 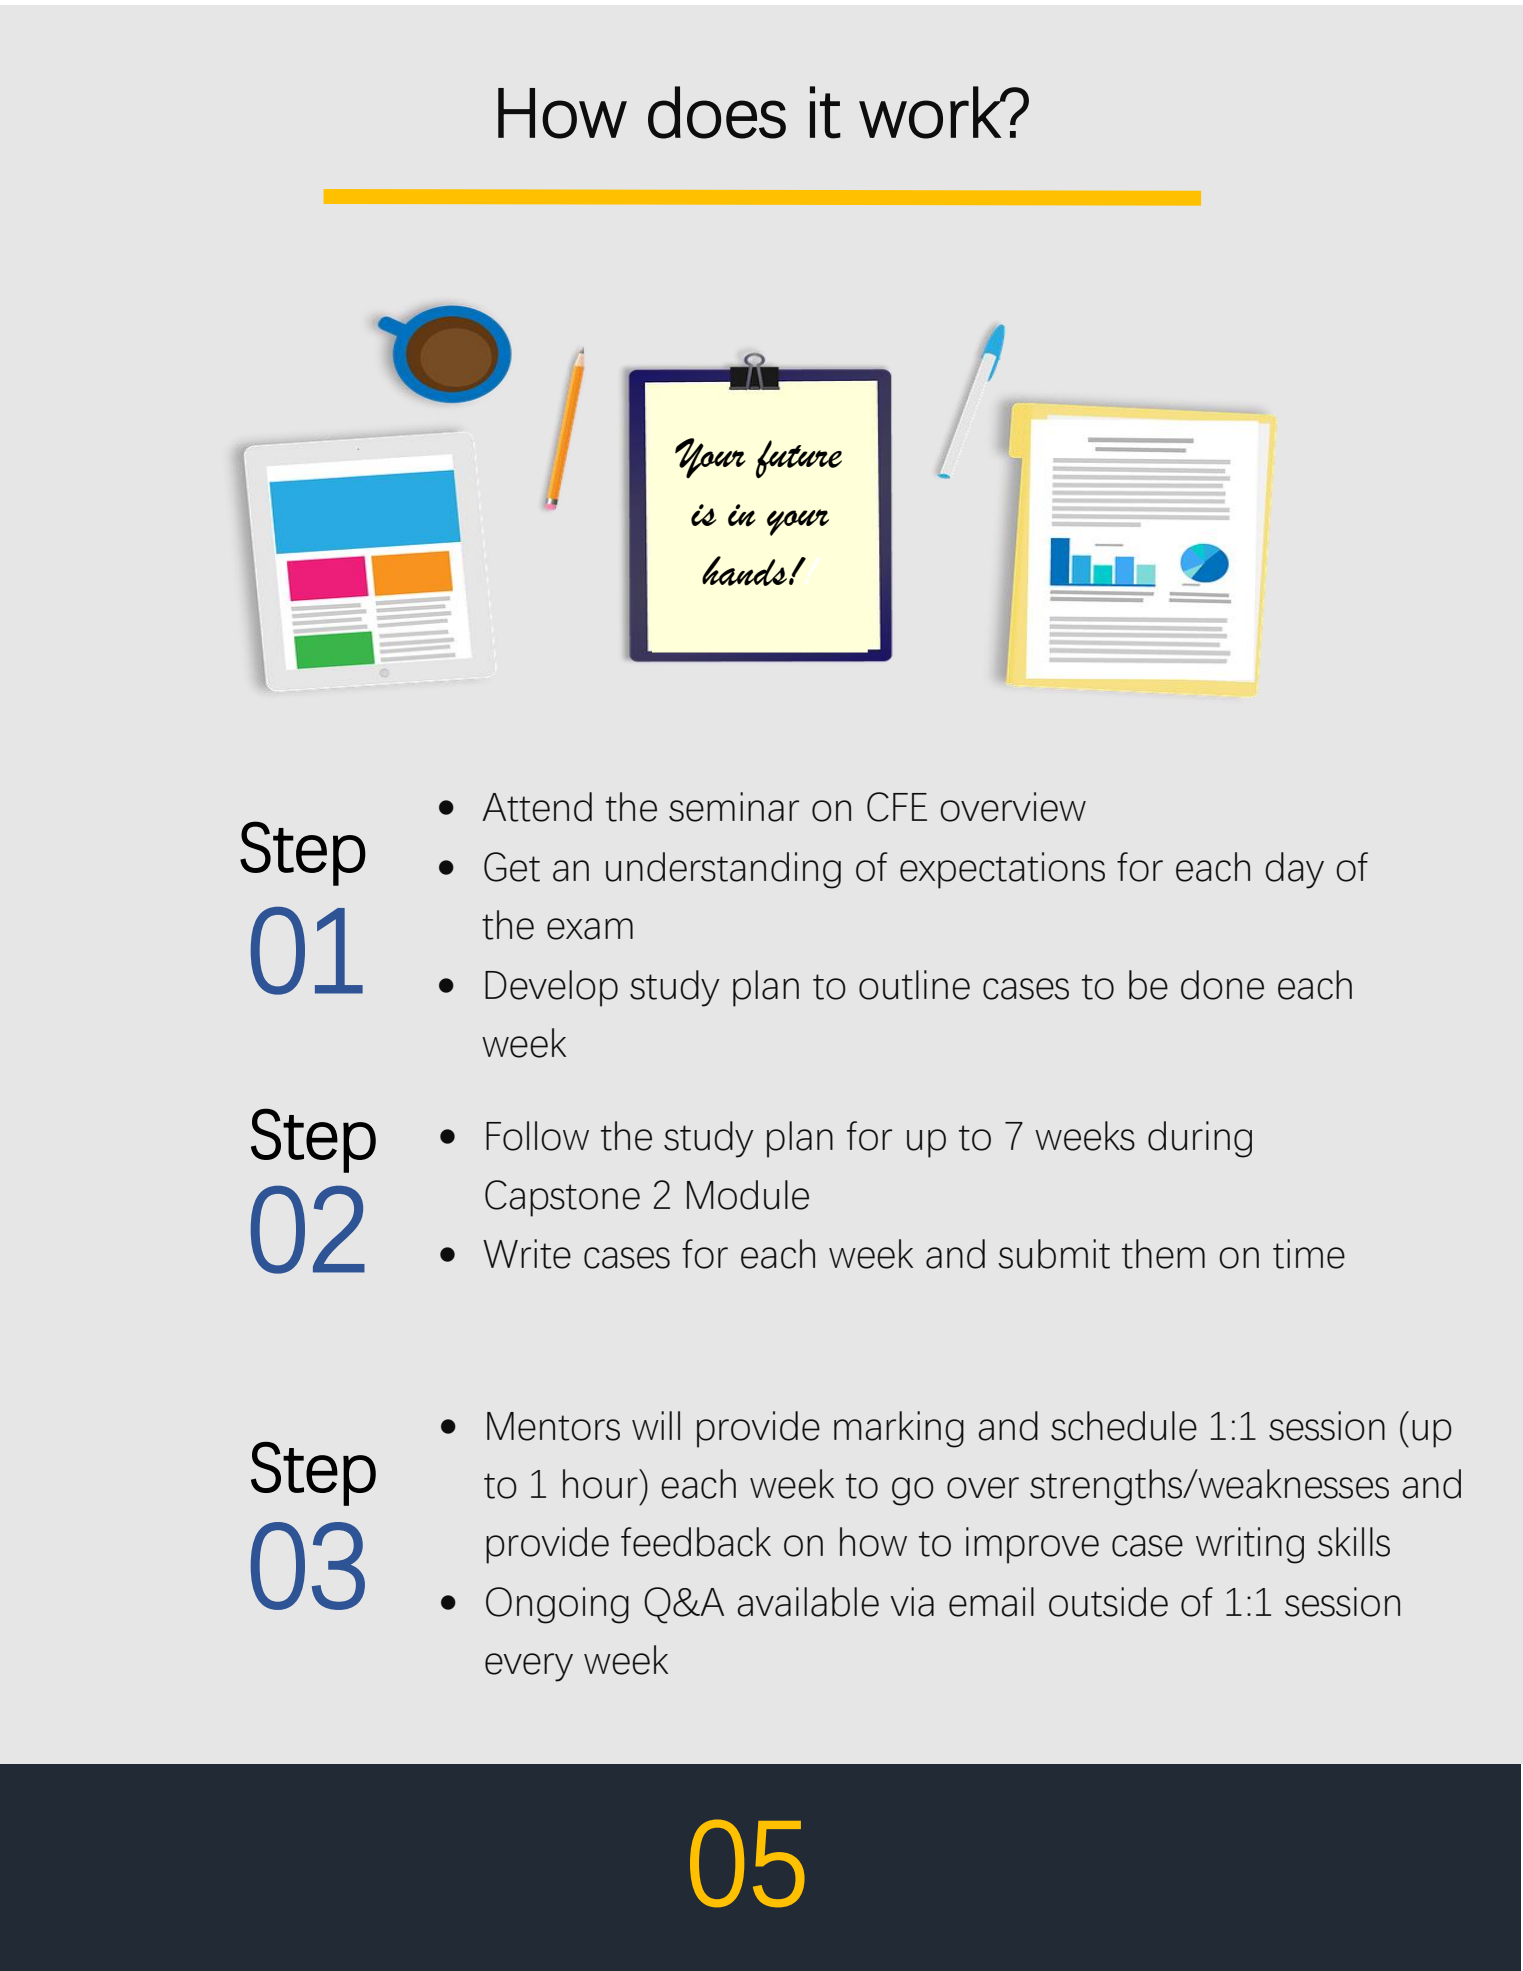 What do you see at coordinates (1294, 870) in the page?
I see `day` at bounding box center [1294, 870].
